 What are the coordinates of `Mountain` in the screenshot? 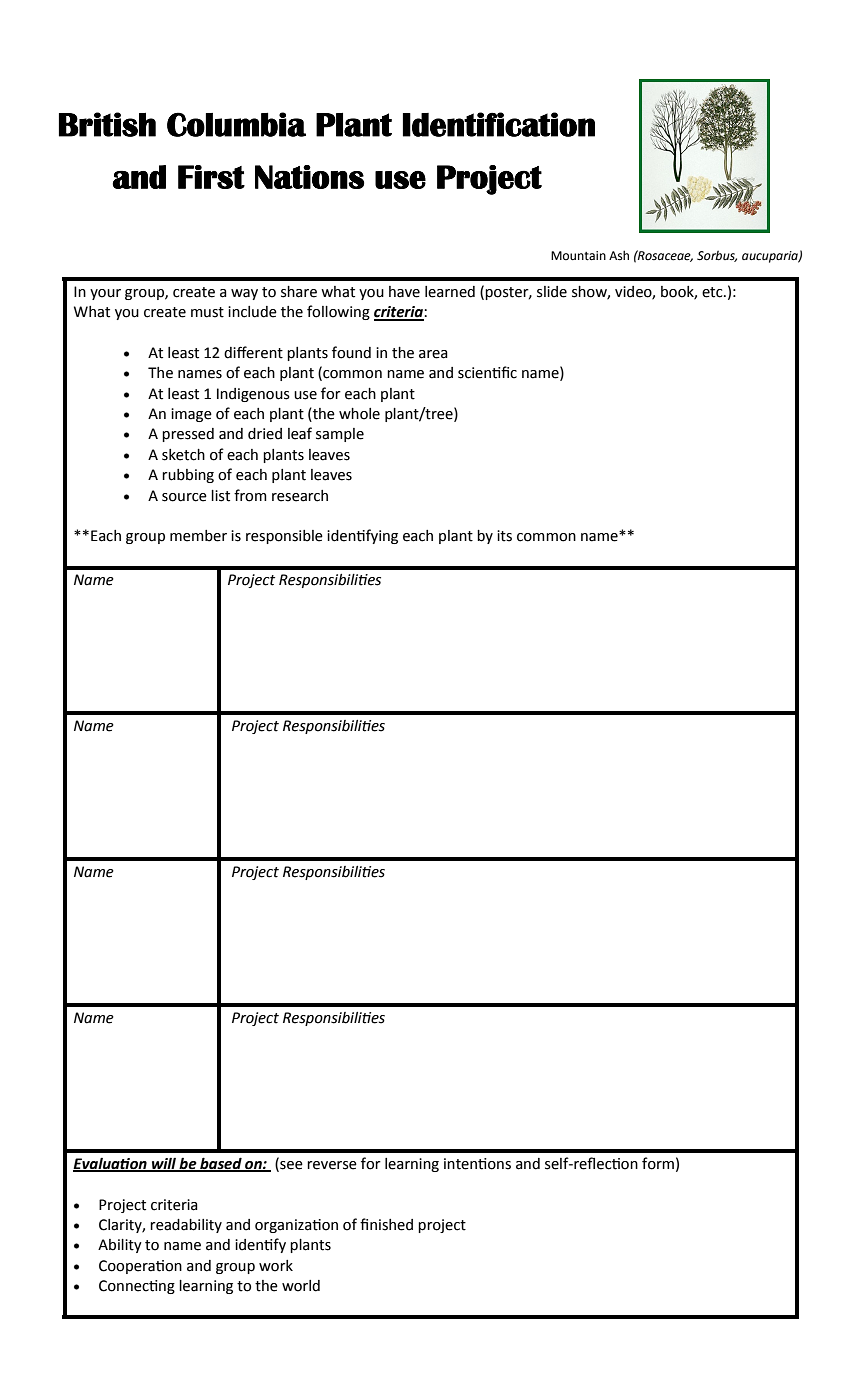 It's located at (578, 256).
